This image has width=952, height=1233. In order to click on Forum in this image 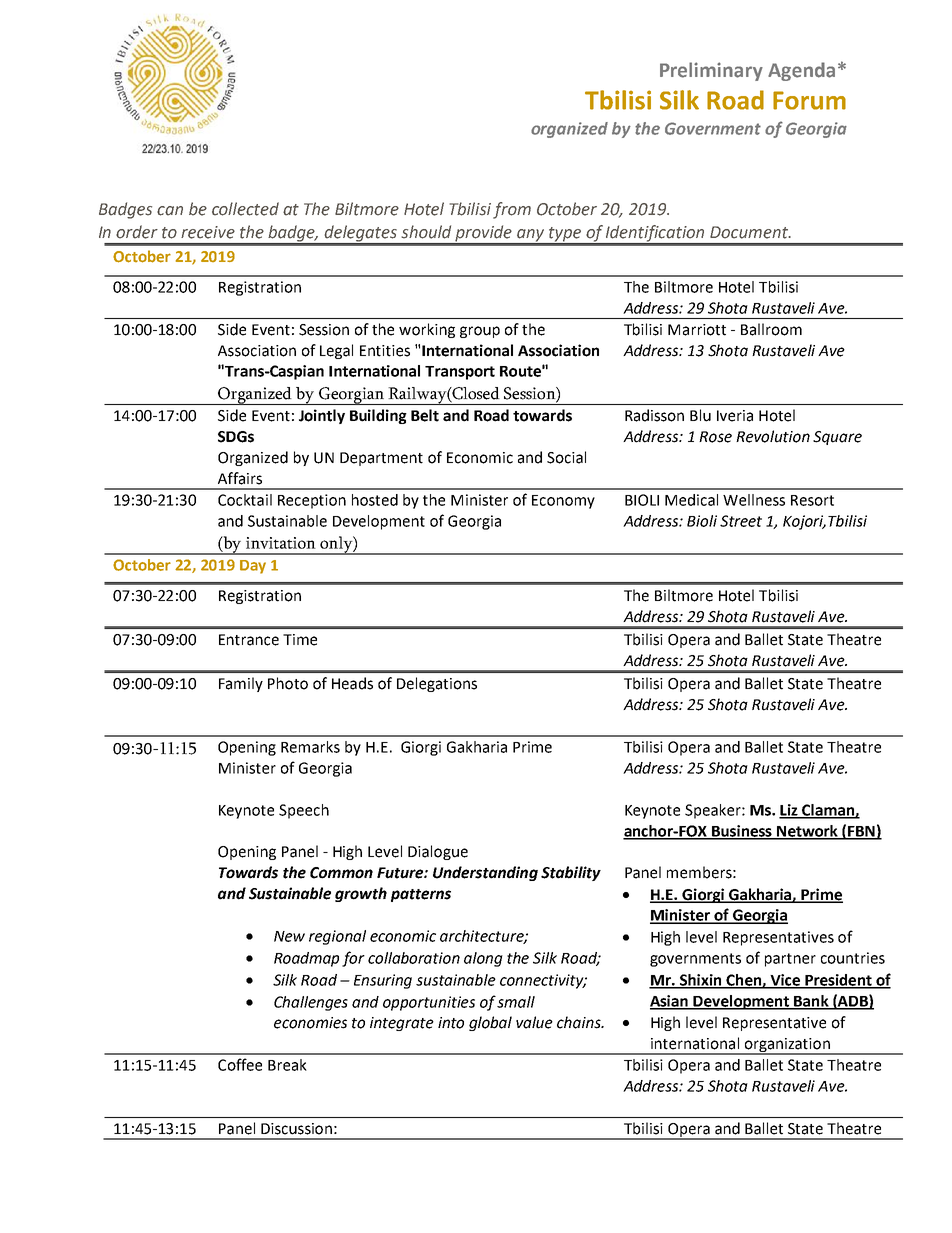, I will do `click(809, 100)`.
